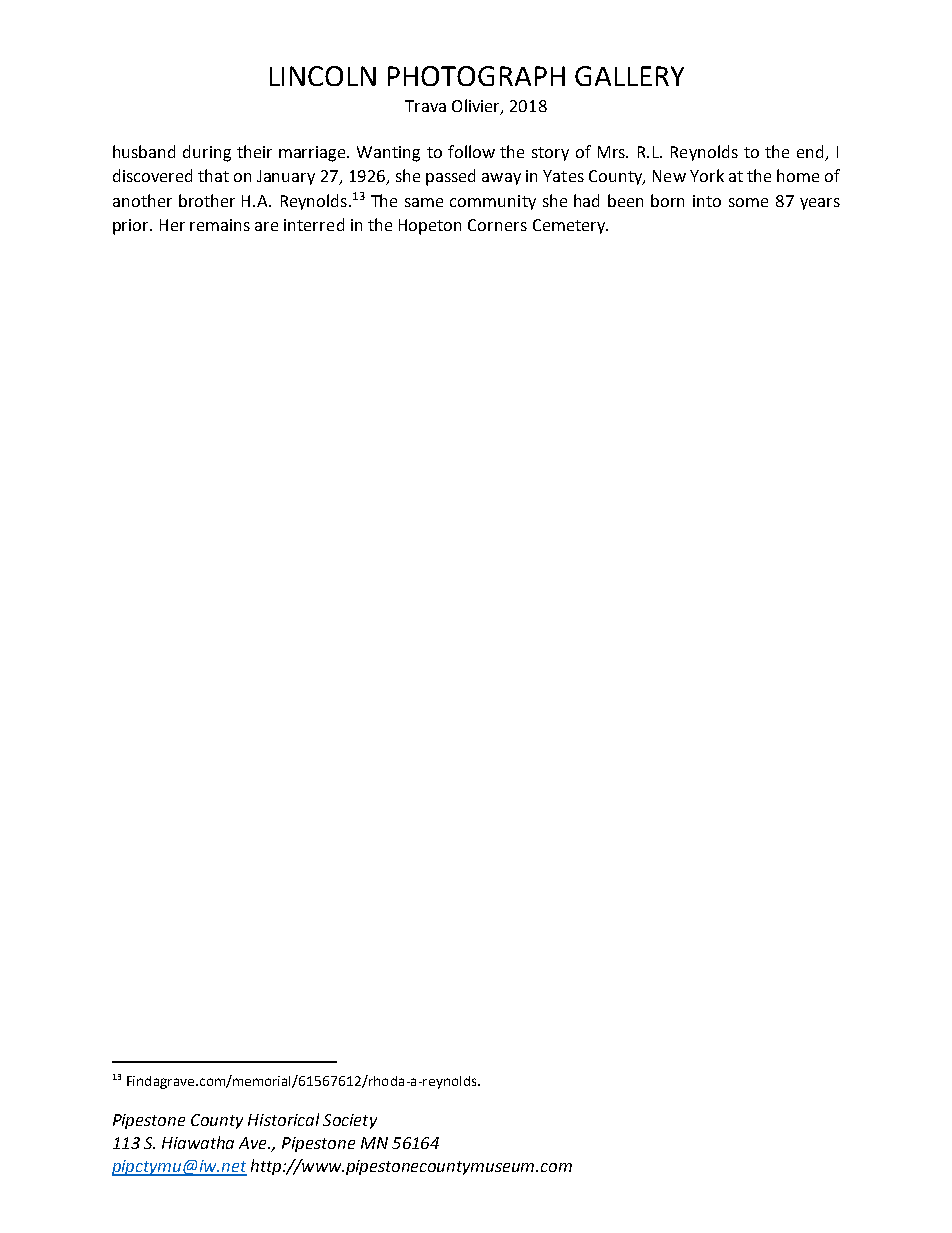 The height and width of the screenshot is (1233, 952). Describe the element at coordinates (748, 202) in the screenshot. I see `some` at that location.
